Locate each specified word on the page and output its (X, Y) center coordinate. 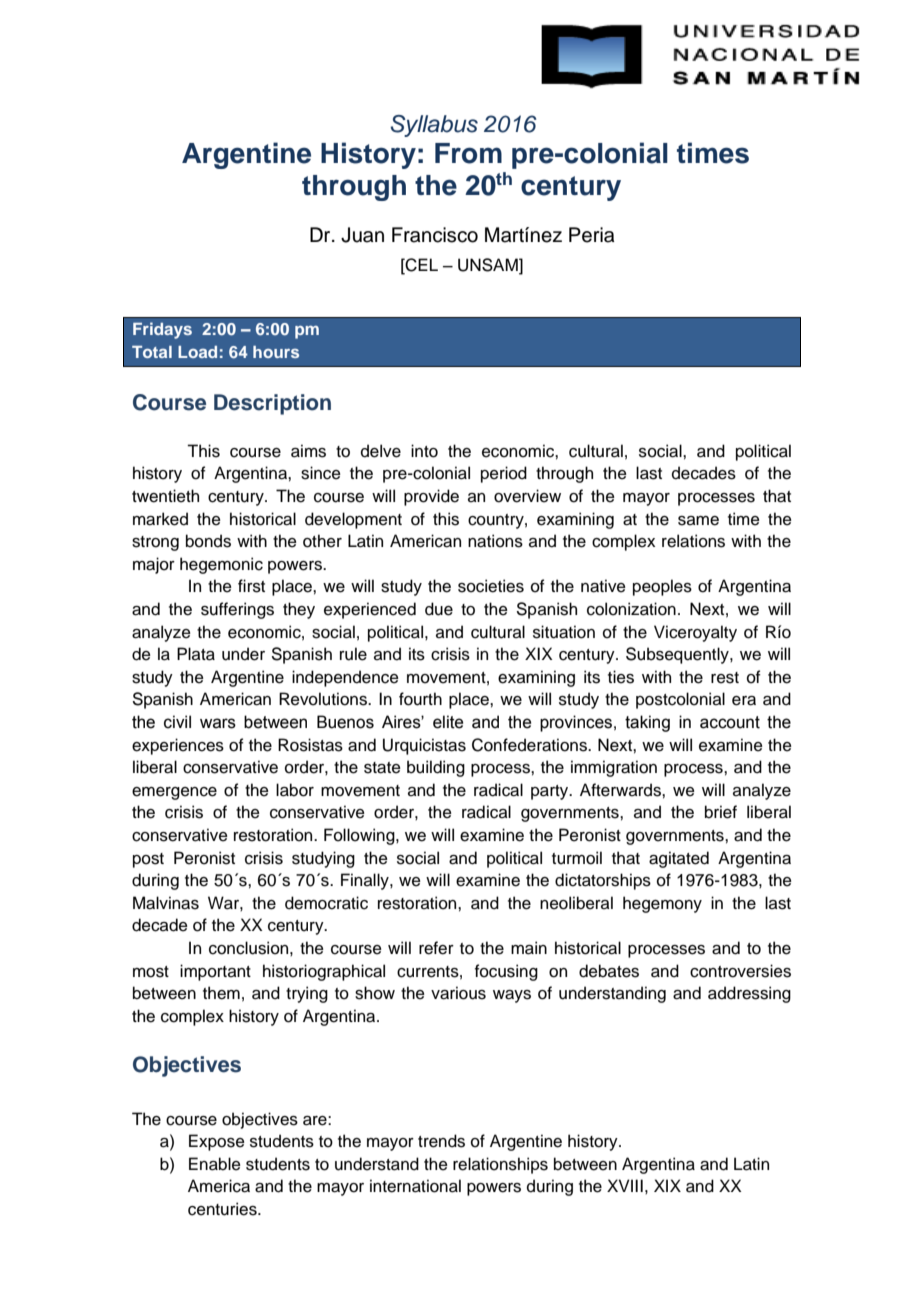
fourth (420, 699)
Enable (215, 1164)
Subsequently (678, 655)
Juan (362, 235)
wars (218, 723)
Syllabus (434, 126)
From (468, 153)
